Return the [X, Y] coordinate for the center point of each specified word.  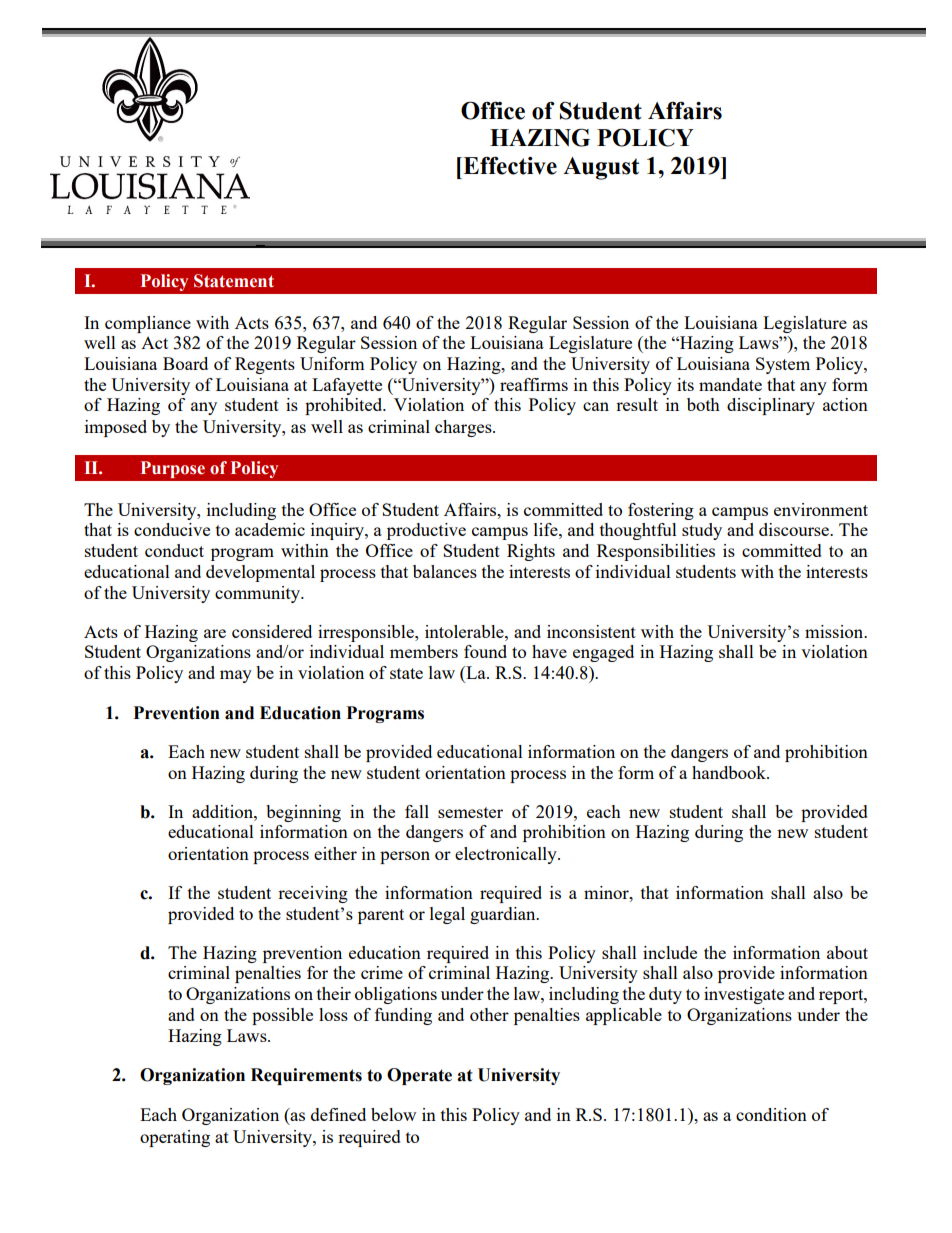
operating [175, 1138]
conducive [172, 529]
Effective [509, 165]
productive [426, 531]
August [601, 168]
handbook [730, 772]
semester [470, 812]
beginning [303, 813]
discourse [795, 529]
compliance [148, 324]
